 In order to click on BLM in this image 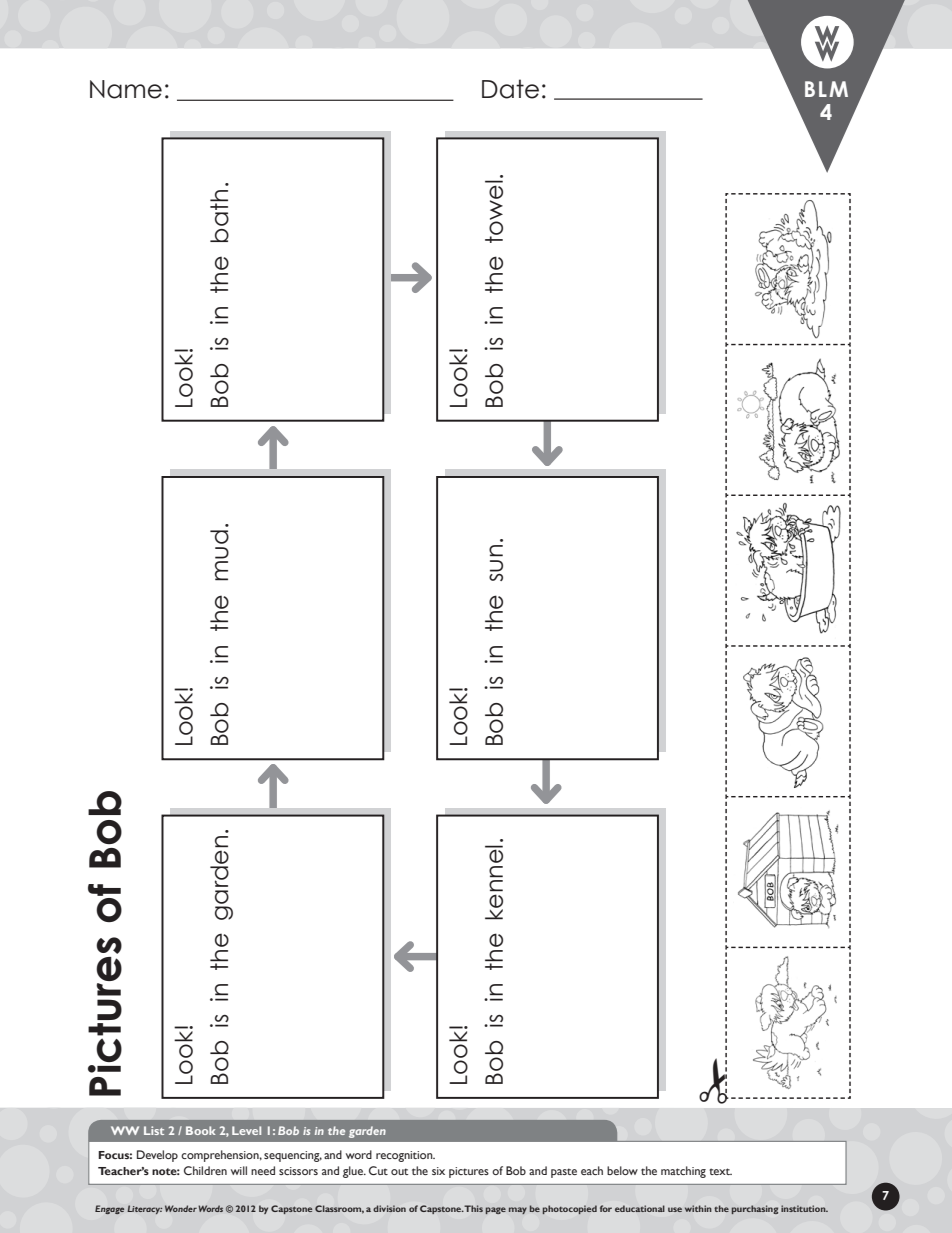, I will do `click(826, 89)`.
